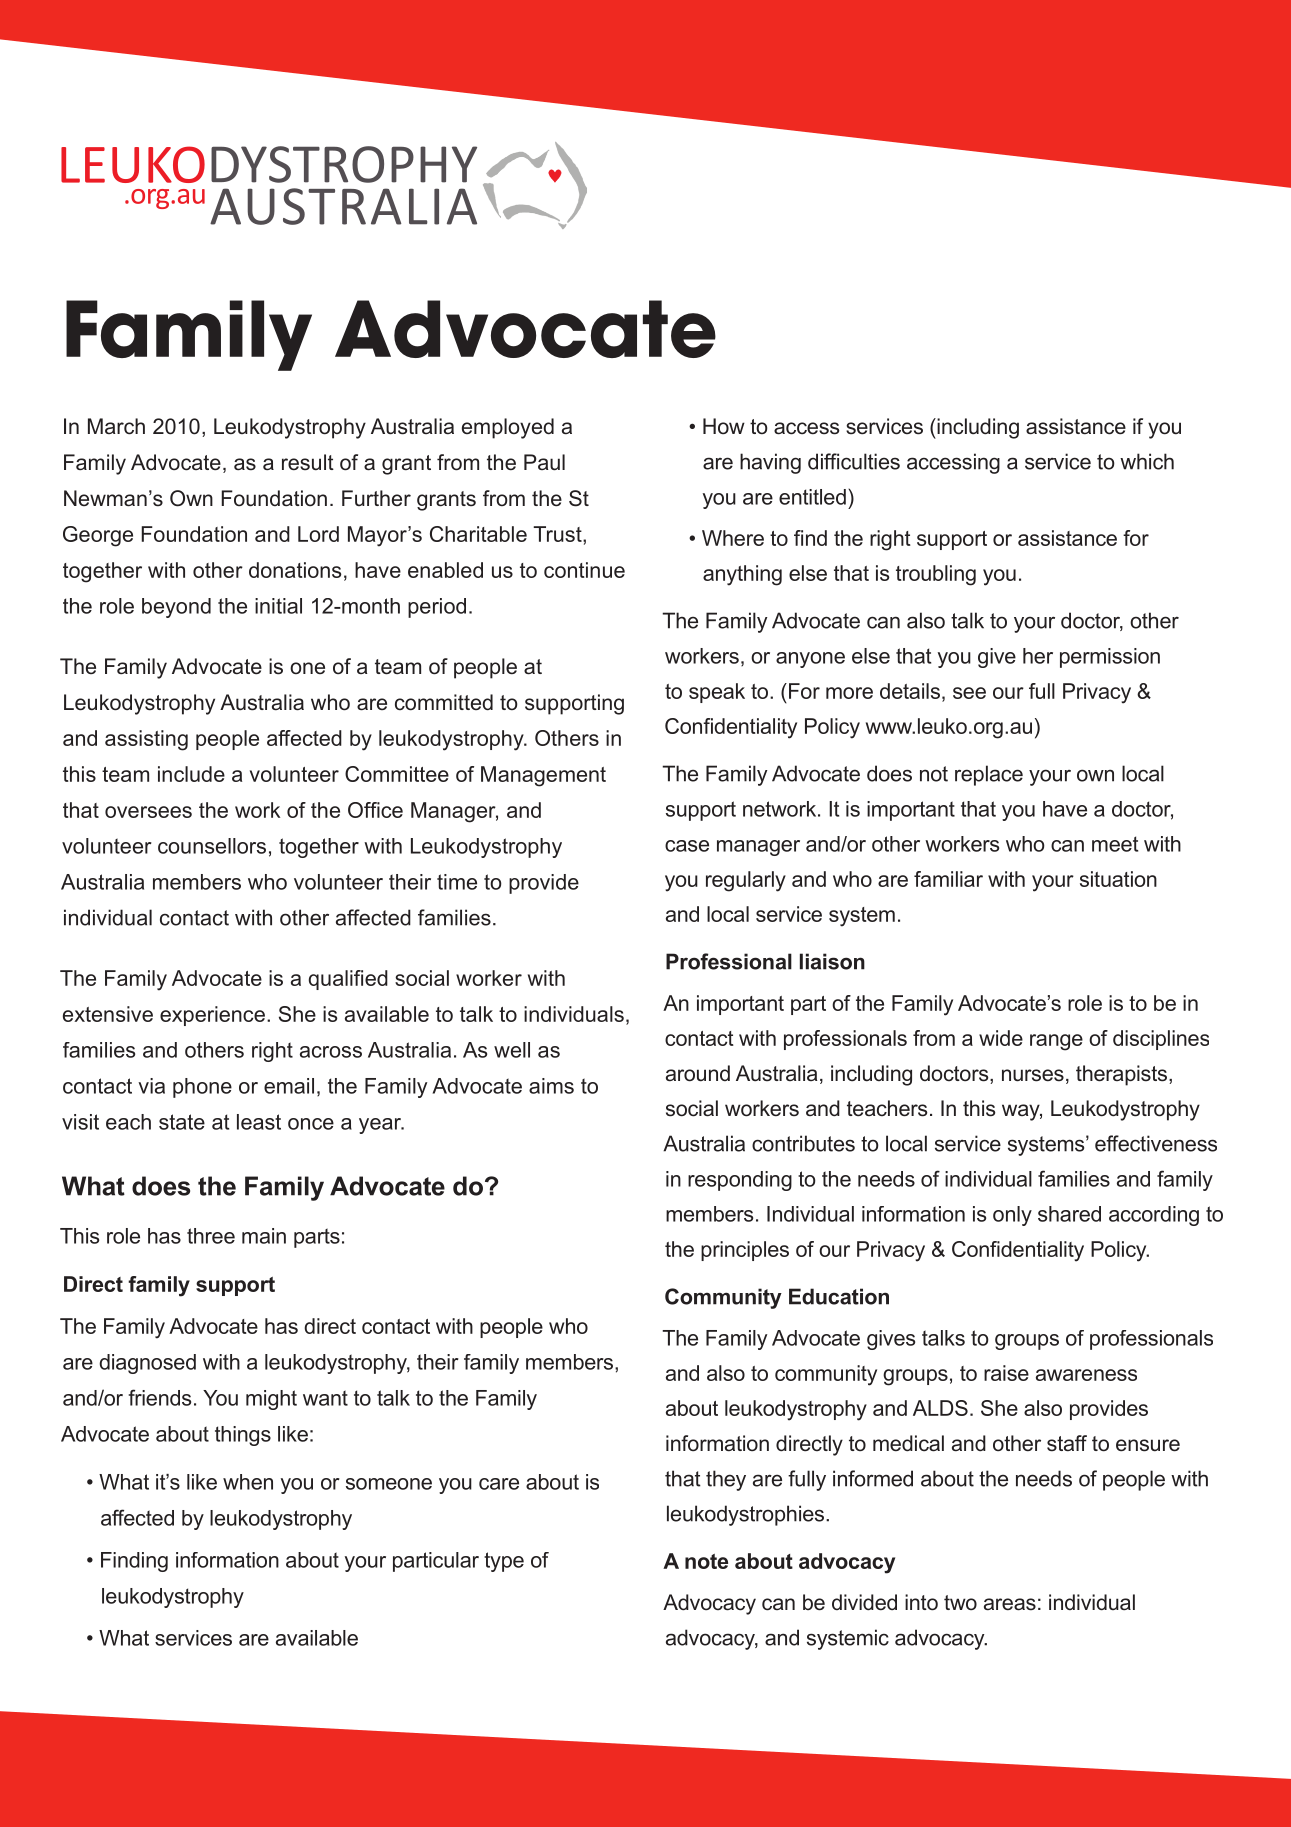 The image size is (1291, 1827). What do you see at coordinates (687, 846) in the document?
I see `case` at bounding box center [687, 846].
